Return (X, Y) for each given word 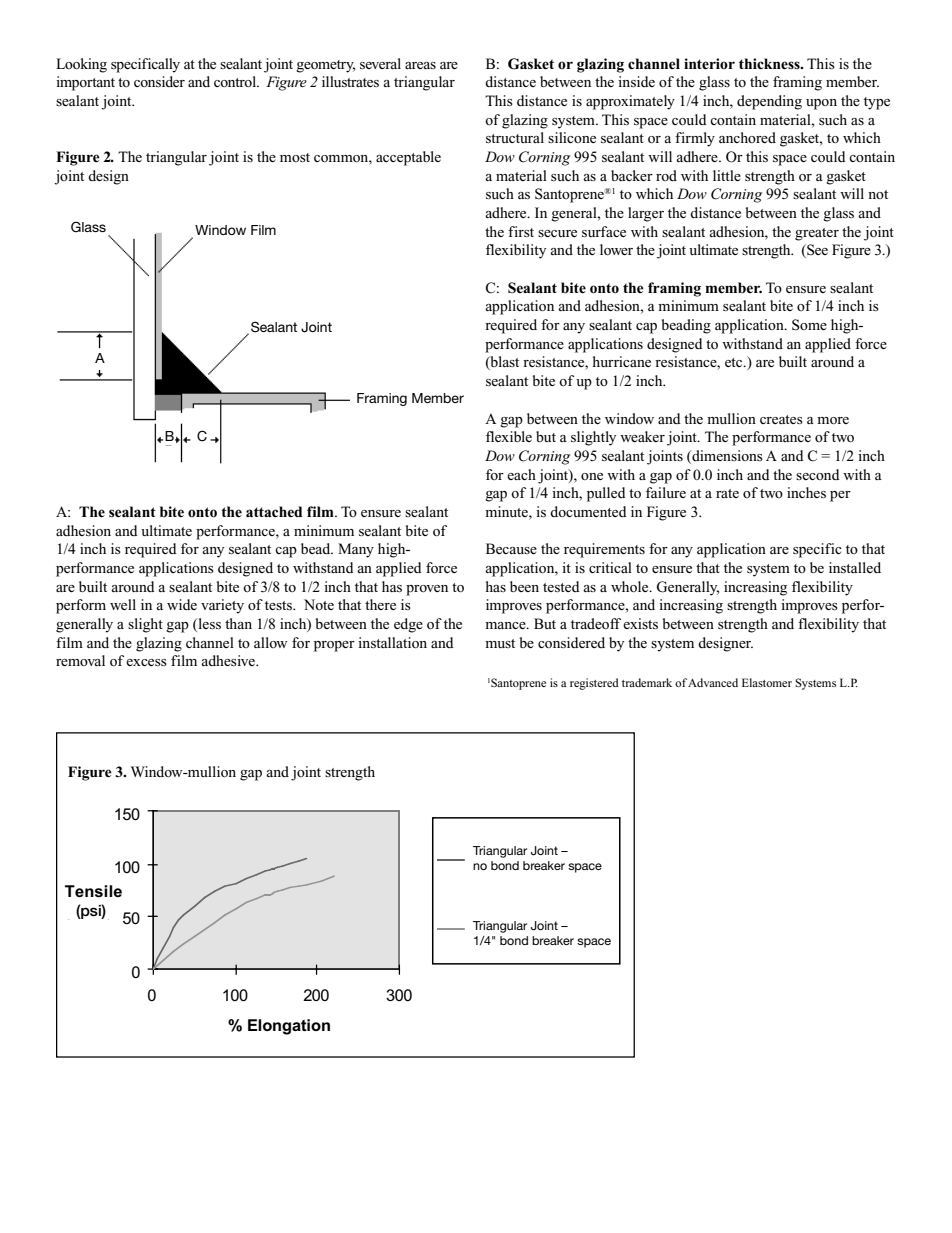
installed (855, 567)
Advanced (713, 682)
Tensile (93, 891)
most (295, 157)
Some (809, 325)
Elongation (289, 1027)
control (236, 81)
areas (420, 65)
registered (594, 684)
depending (769, 102)
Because (511, 548)
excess (146, 662)
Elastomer (767, 682)
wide (182, 604)
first (521, 231)
